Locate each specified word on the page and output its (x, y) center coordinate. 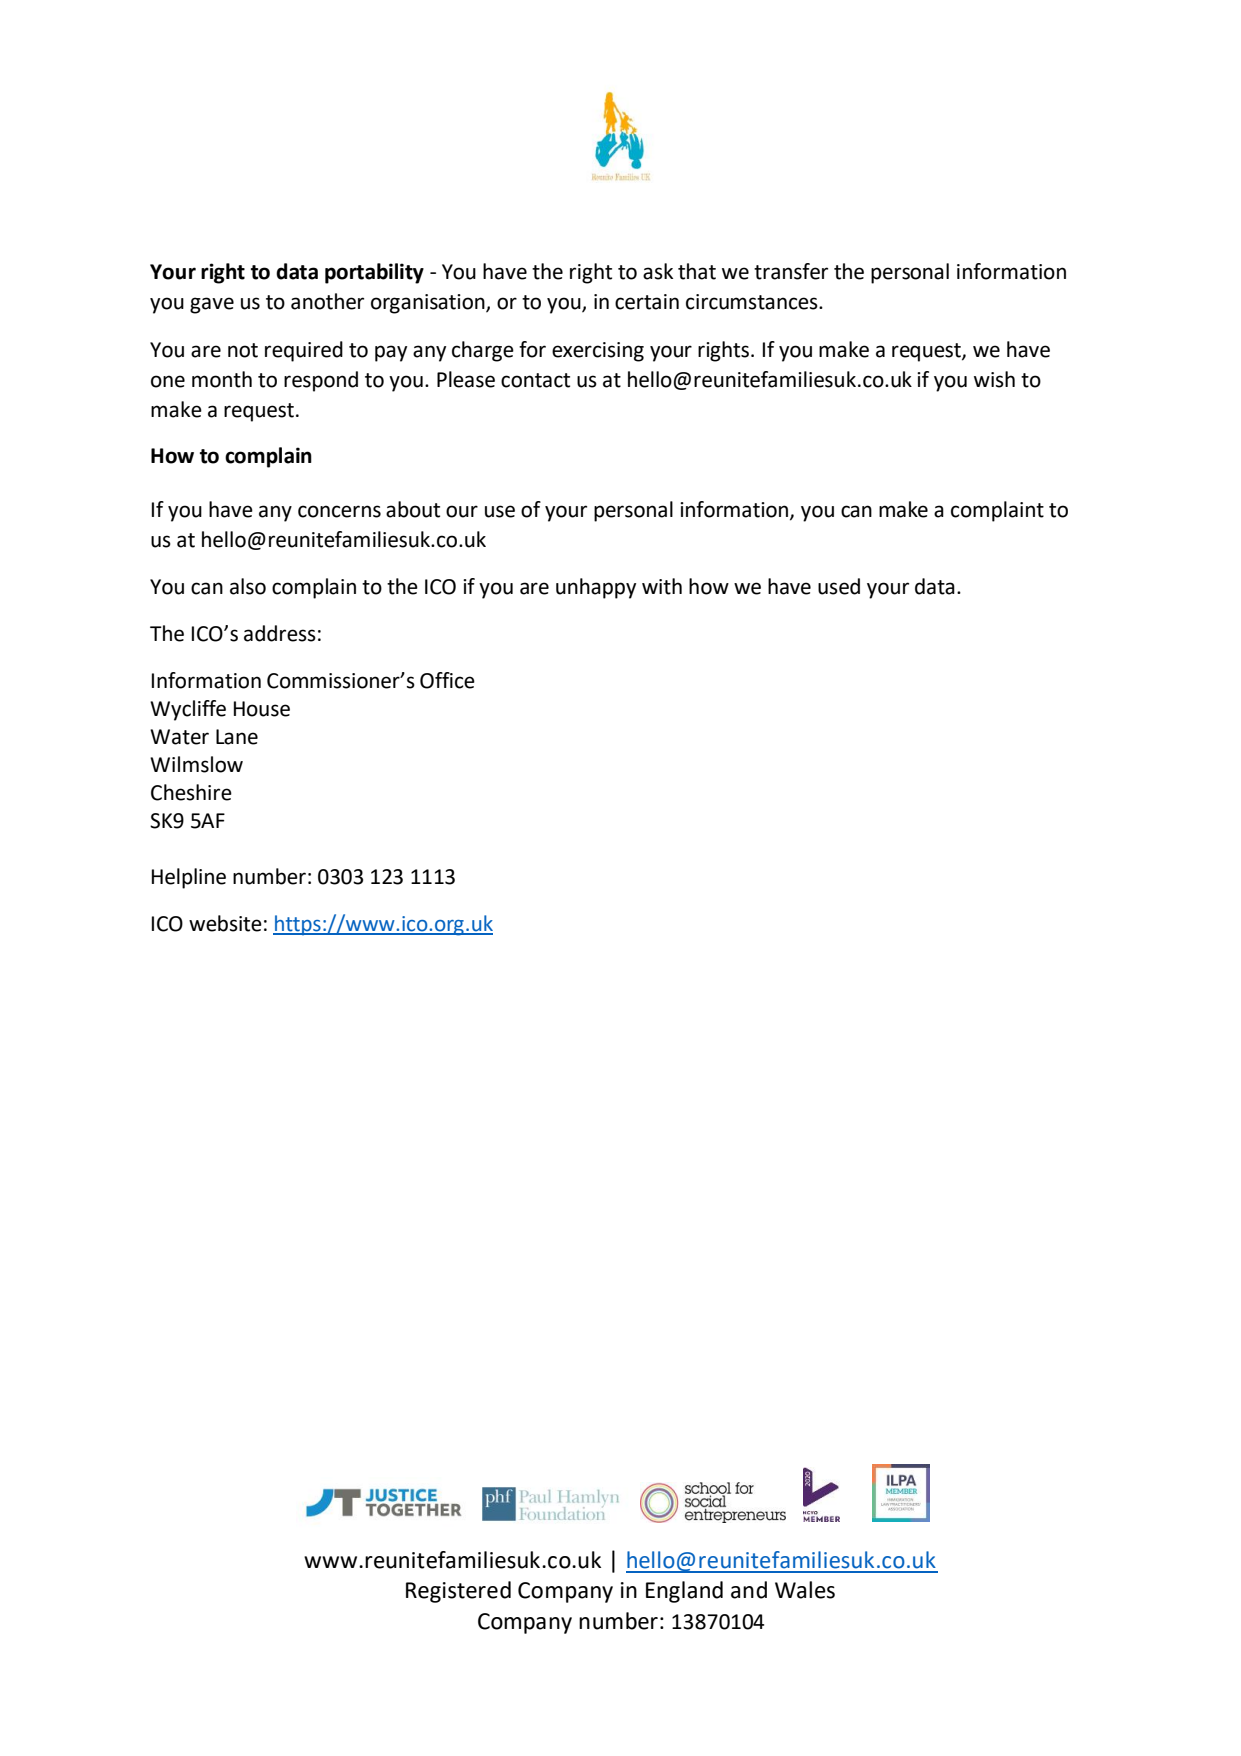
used (839, 586)
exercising (598, 352)
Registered (458, 1592)
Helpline (189, 878)
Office (447, 680)
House (262, 709)
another (327, 301)
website (225, 923)
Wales (805, 1590)
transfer (791, 271)
